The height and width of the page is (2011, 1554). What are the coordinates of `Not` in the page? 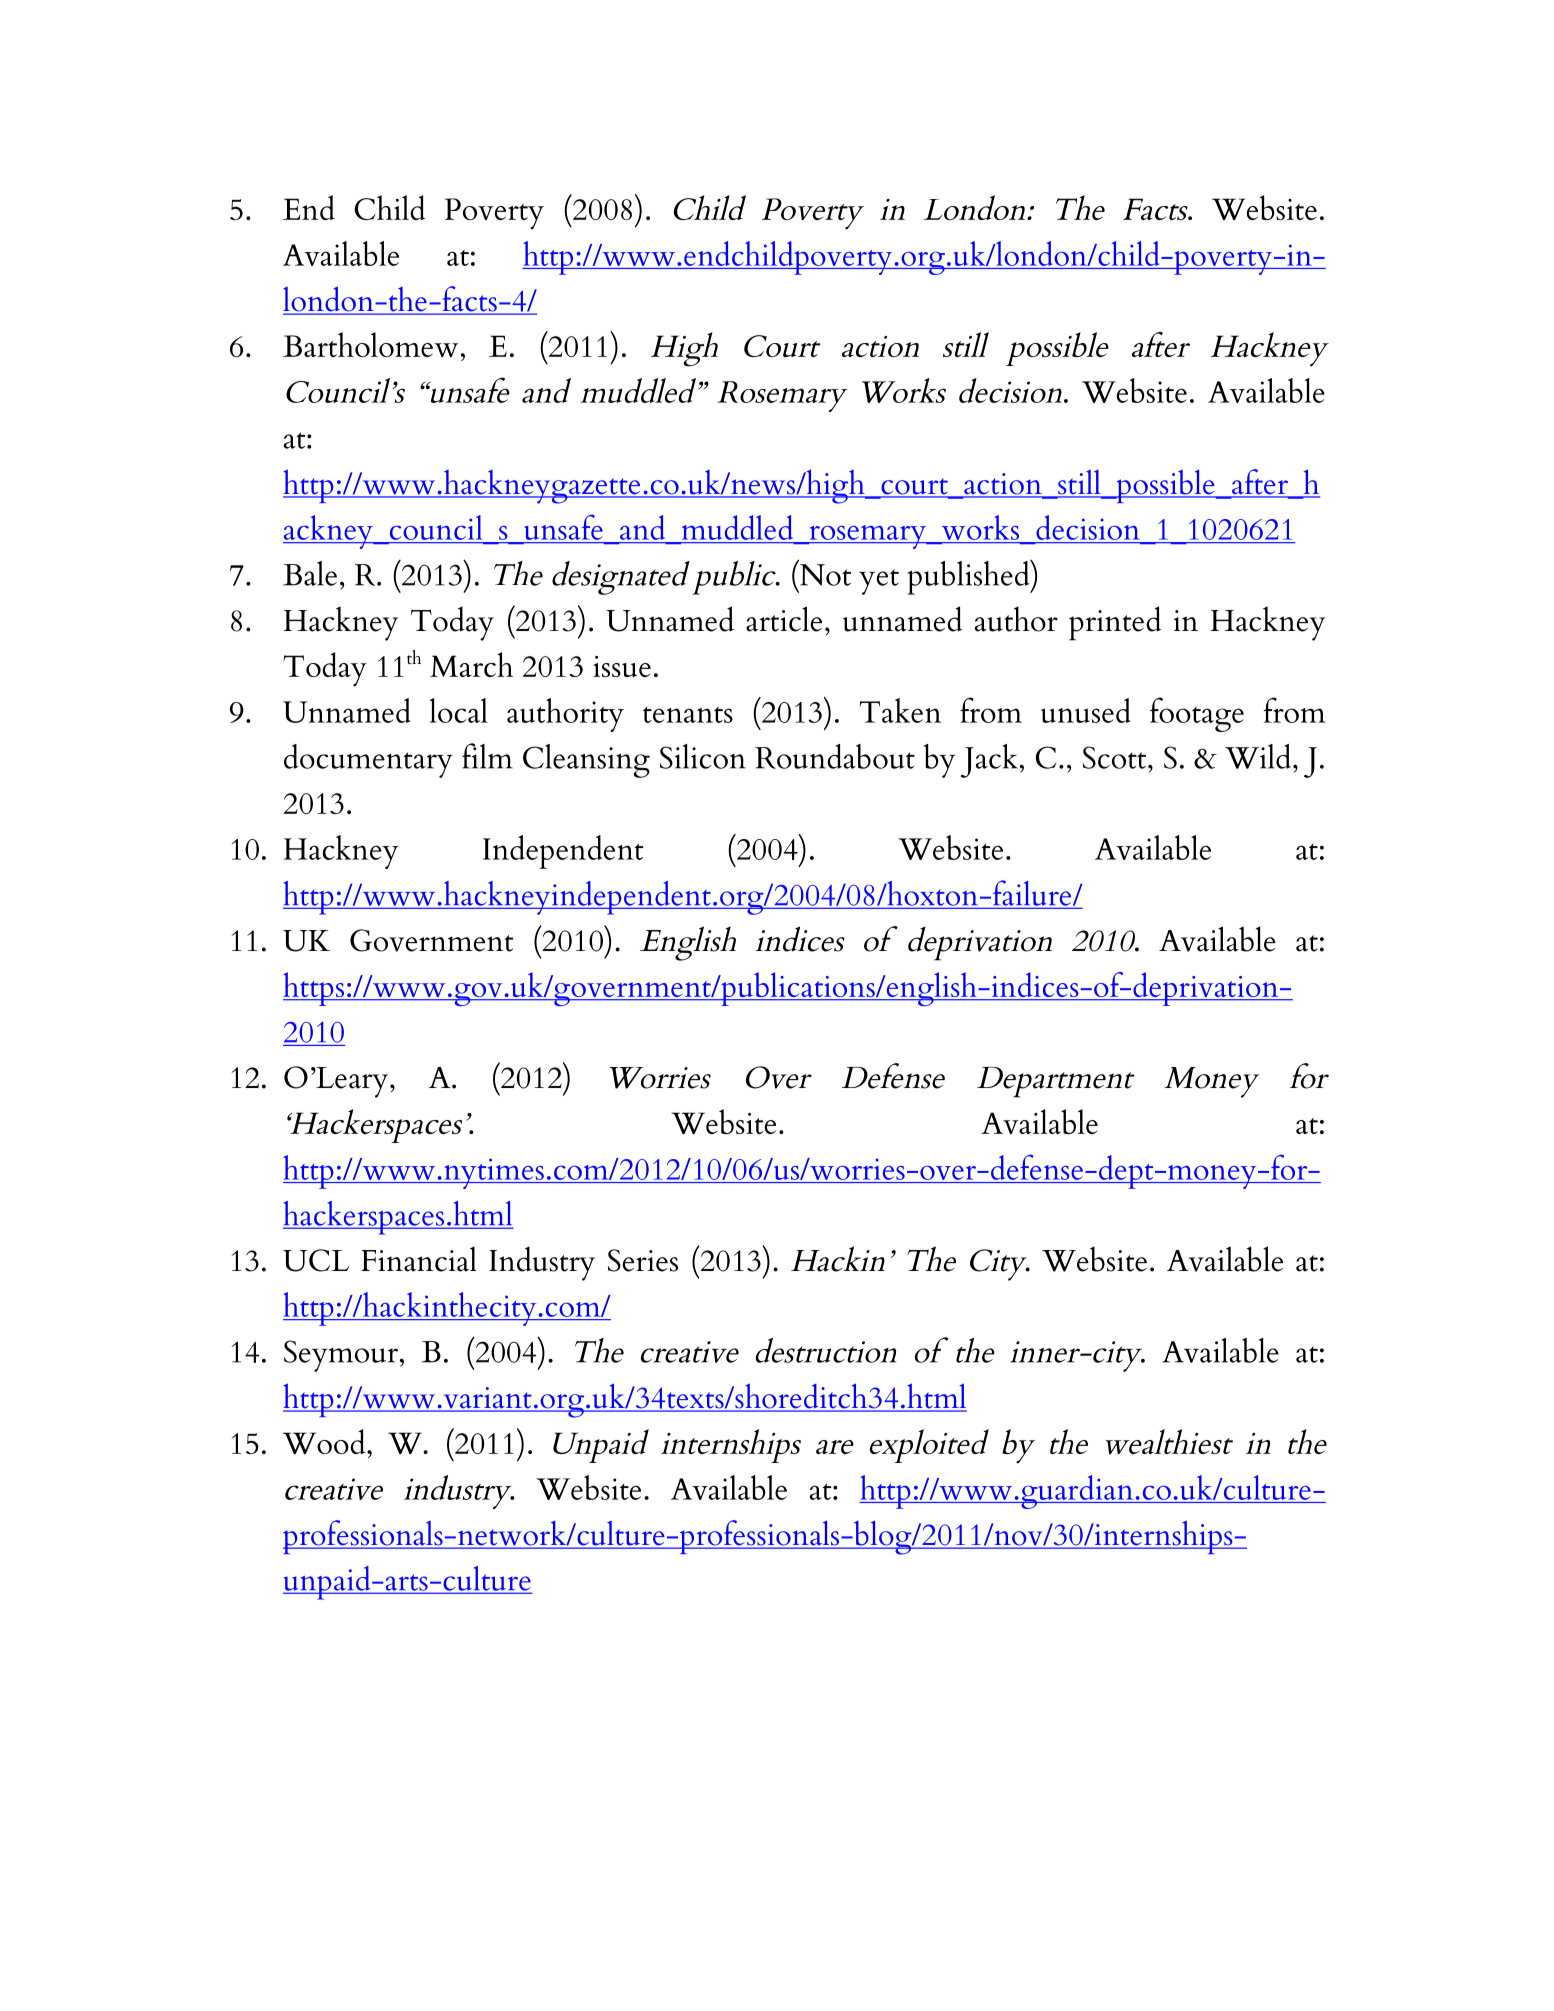 It's located at (825, 575).
